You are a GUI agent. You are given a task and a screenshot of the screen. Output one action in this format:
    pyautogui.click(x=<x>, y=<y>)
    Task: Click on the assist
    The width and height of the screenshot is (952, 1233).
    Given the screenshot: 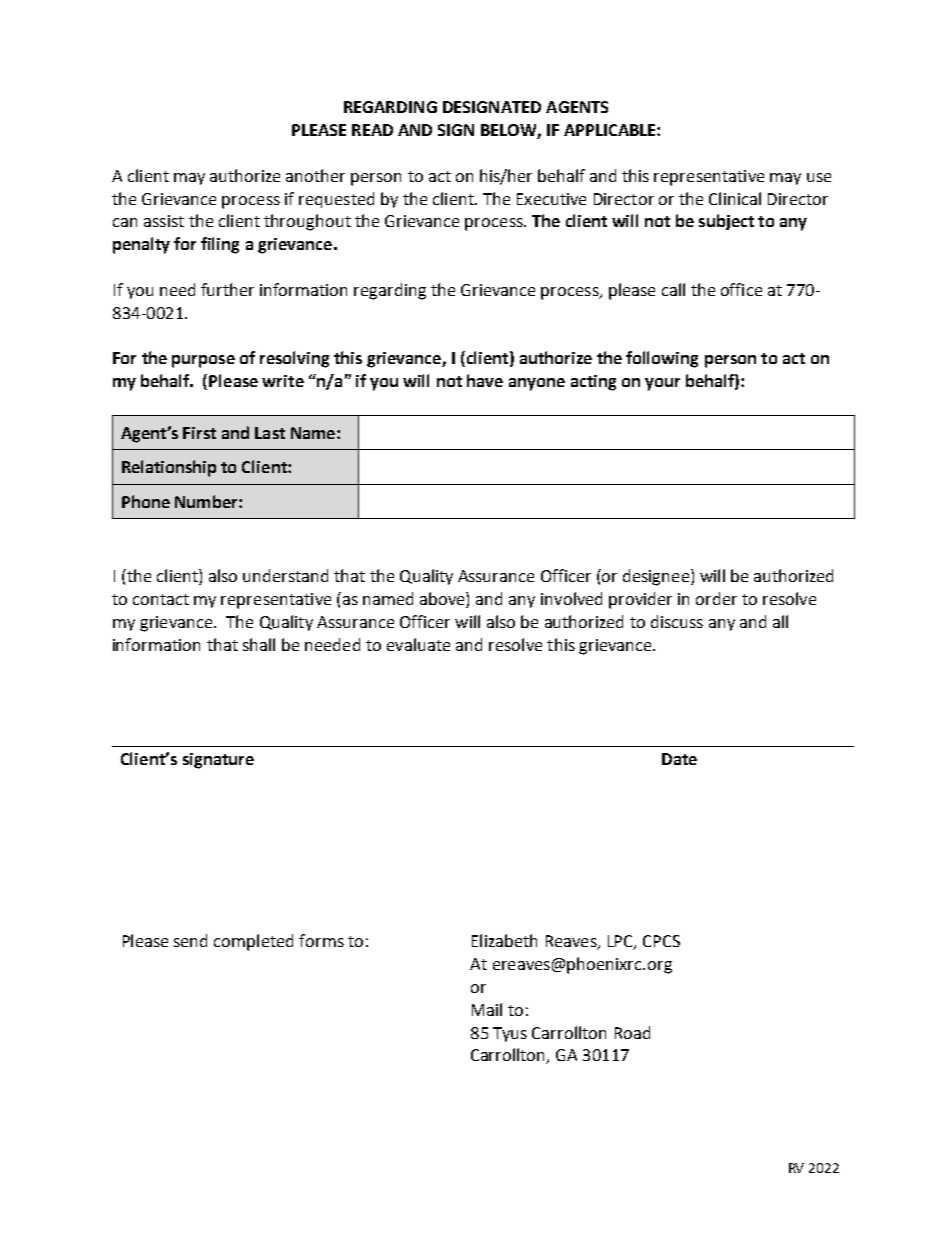 What is the action you would take?
    pyautogui.click(x=164, y=221)
